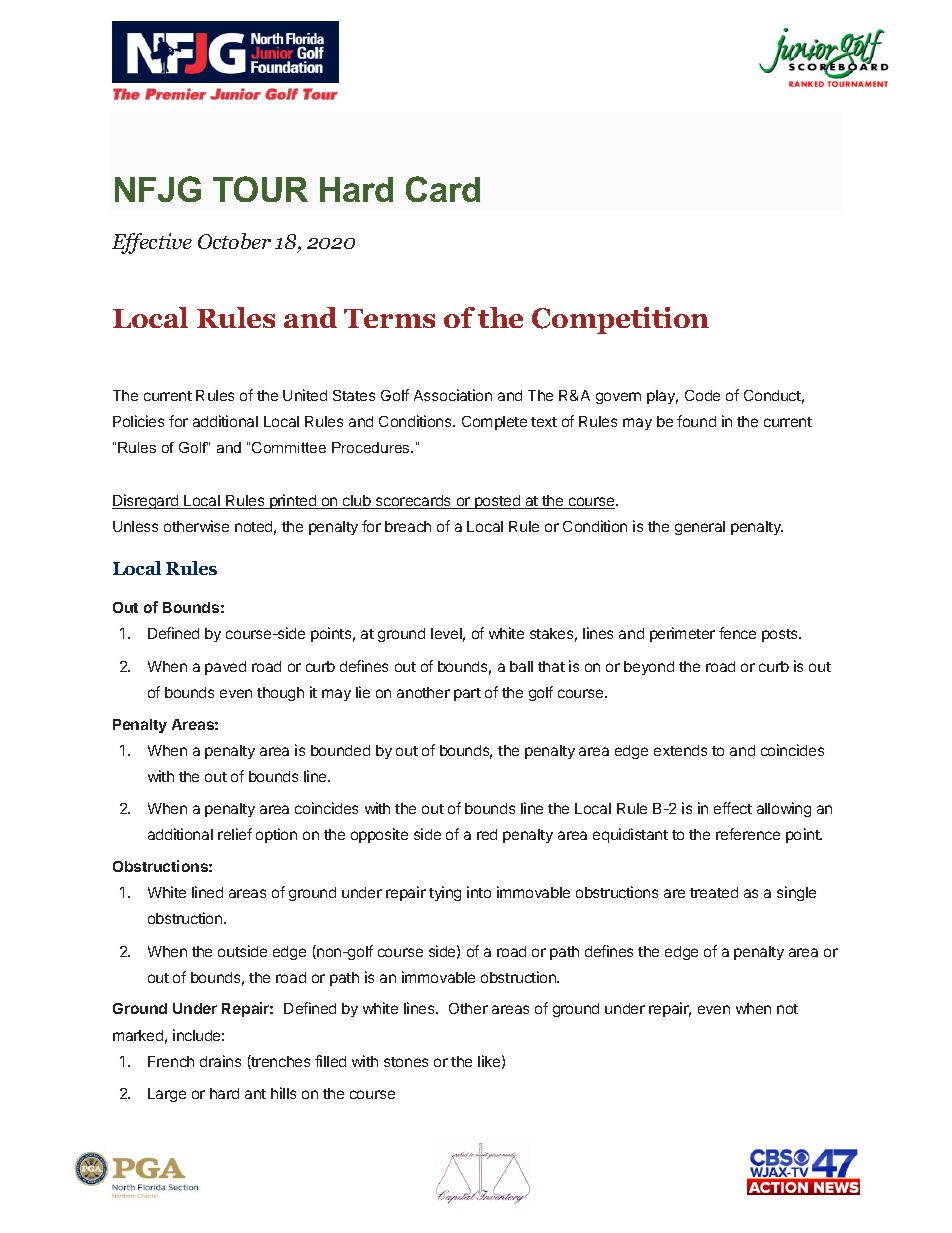 The image size is (952, 1233). What do you see at coordinates (406, 1062) in the document?
I see `stones` at bounding box center [406, 1062].
